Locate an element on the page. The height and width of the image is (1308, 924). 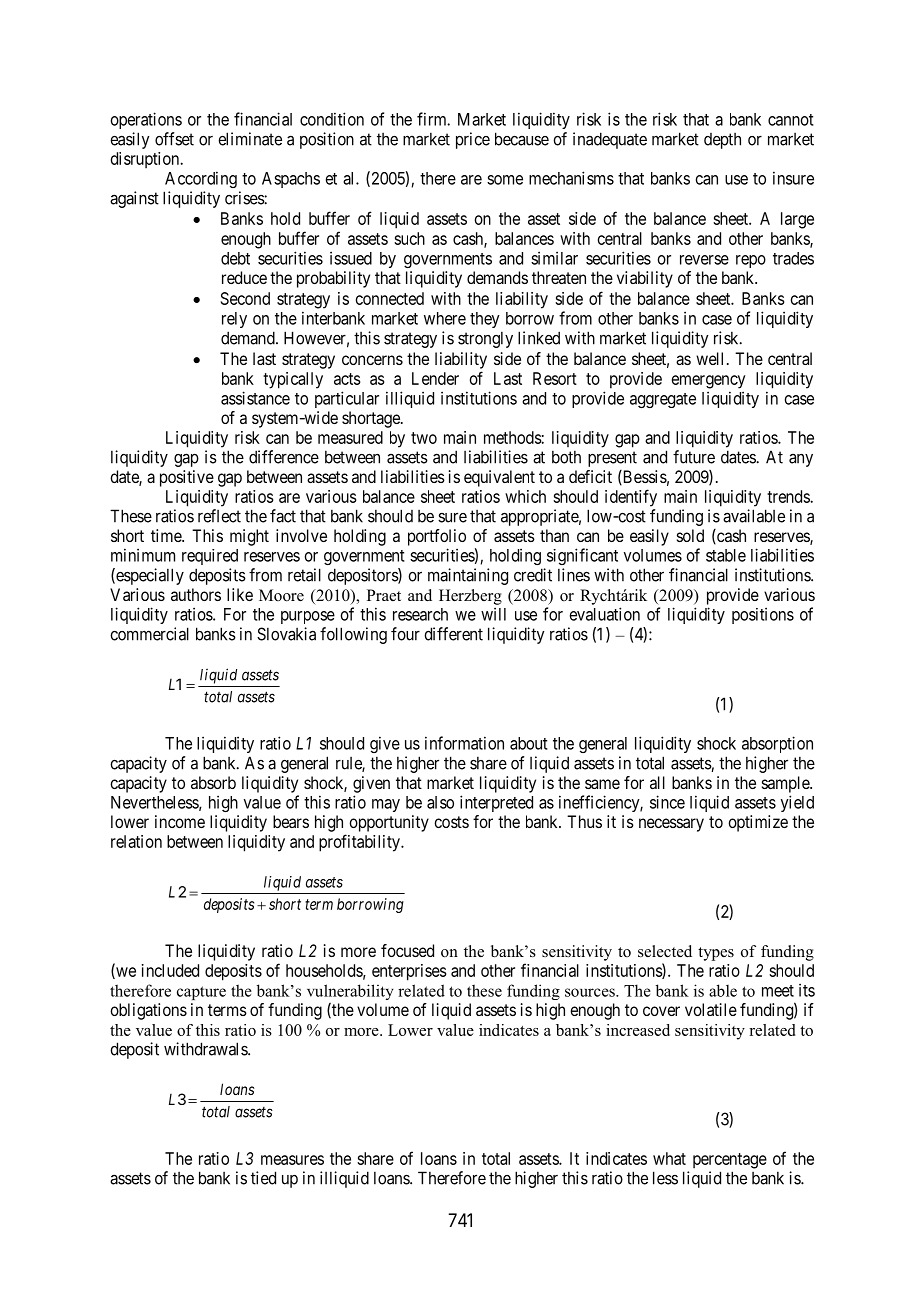
eliminate is located at coordinates (250, 139).
